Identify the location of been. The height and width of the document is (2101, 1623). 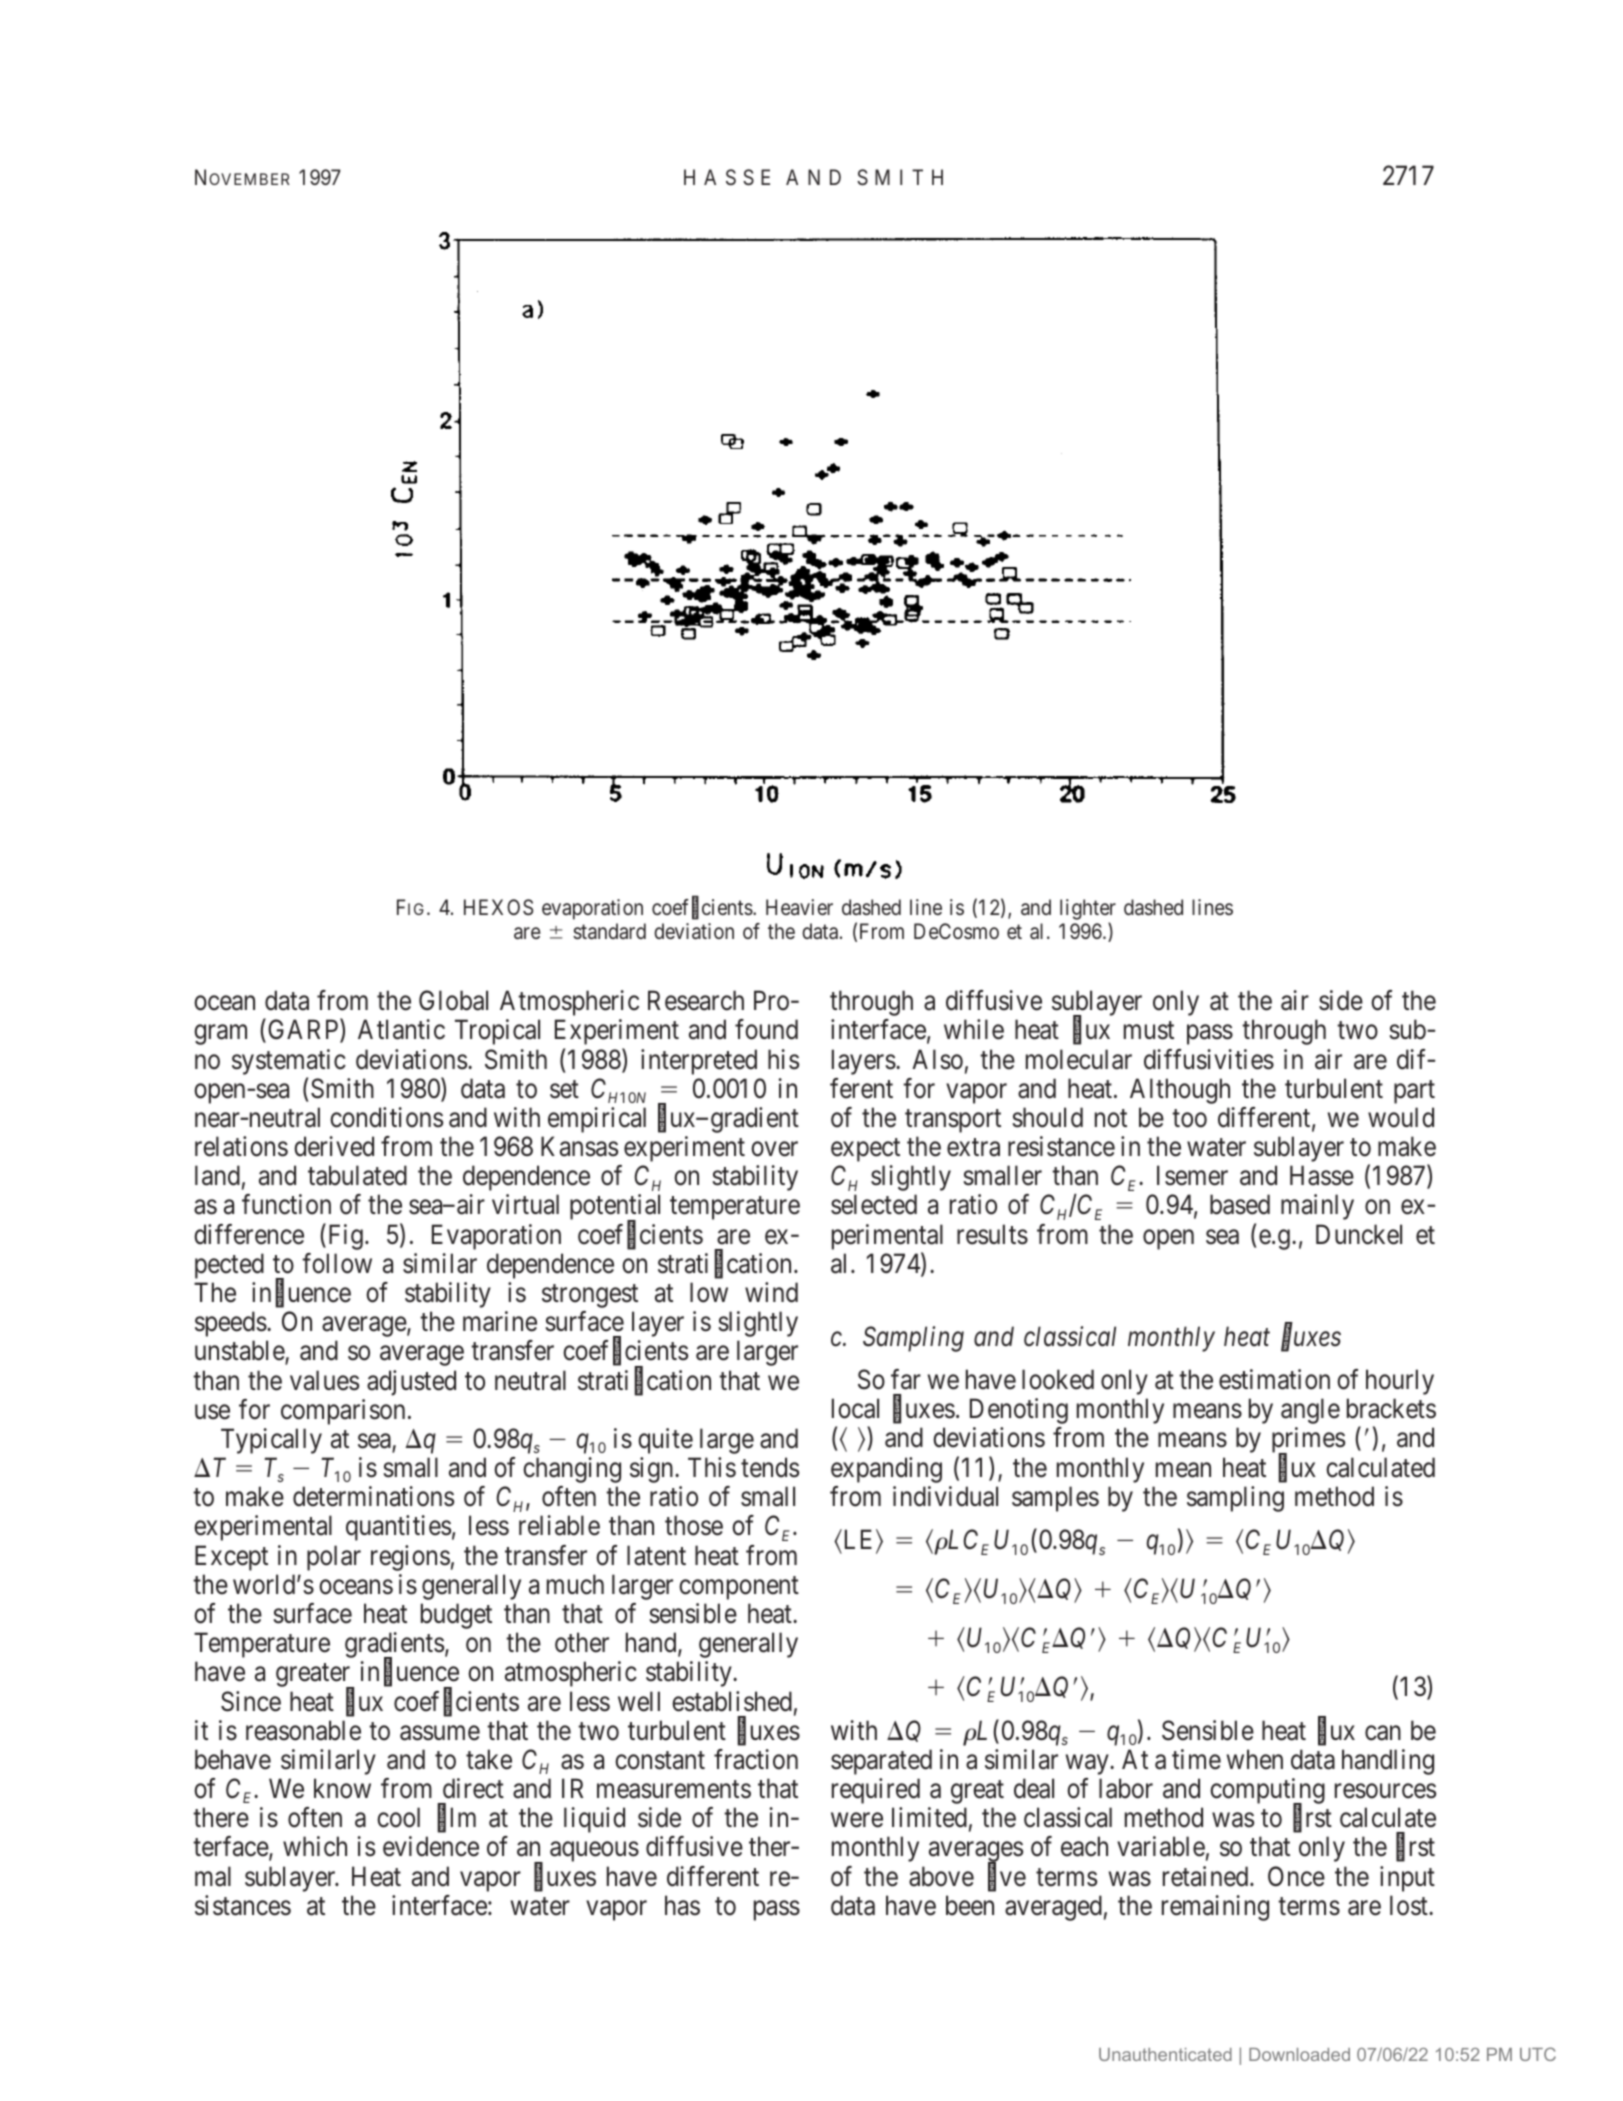
(970, 1905).
